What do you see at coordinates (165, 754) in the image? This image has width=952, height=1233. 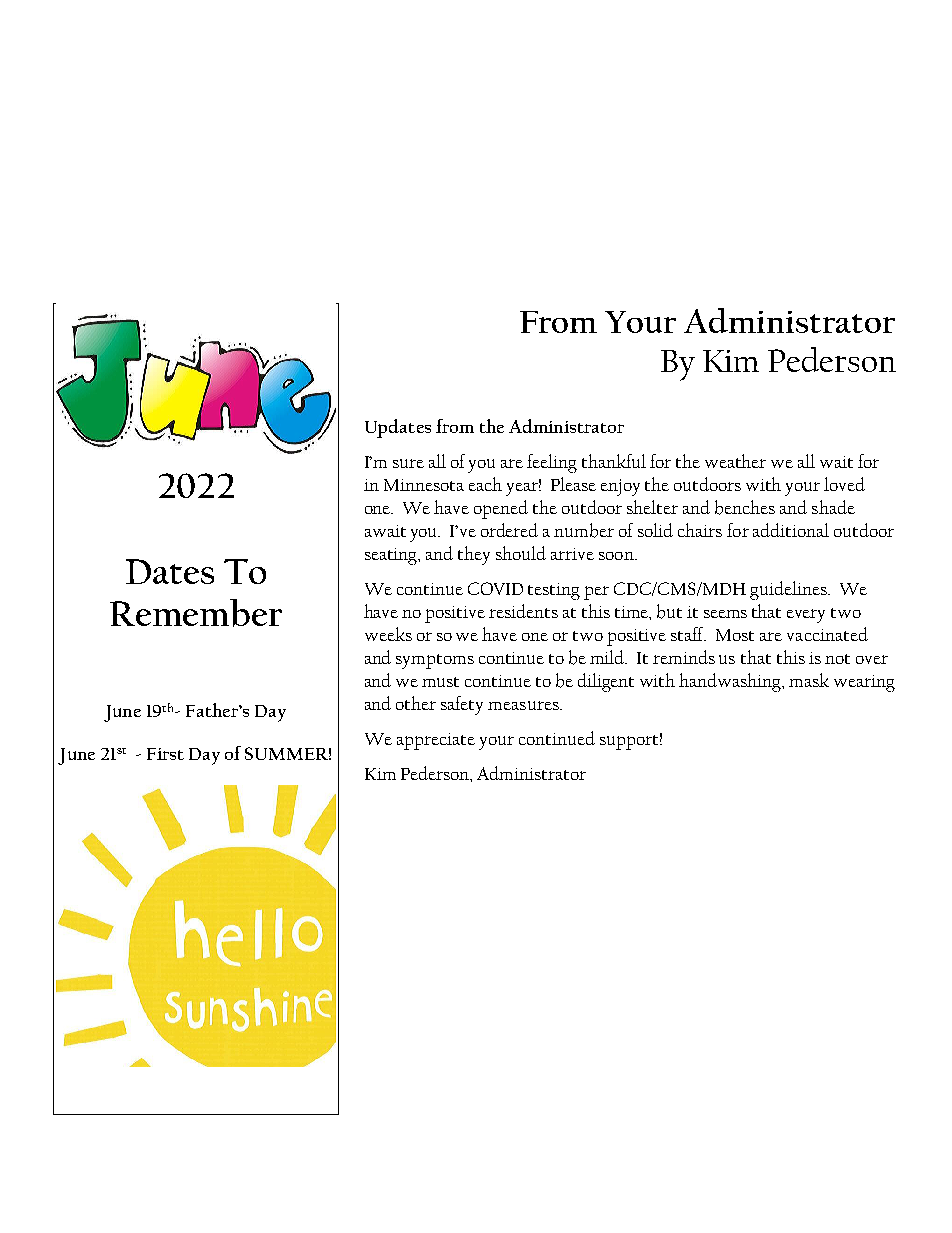 I see `First` at bounding box center [165, 754].
